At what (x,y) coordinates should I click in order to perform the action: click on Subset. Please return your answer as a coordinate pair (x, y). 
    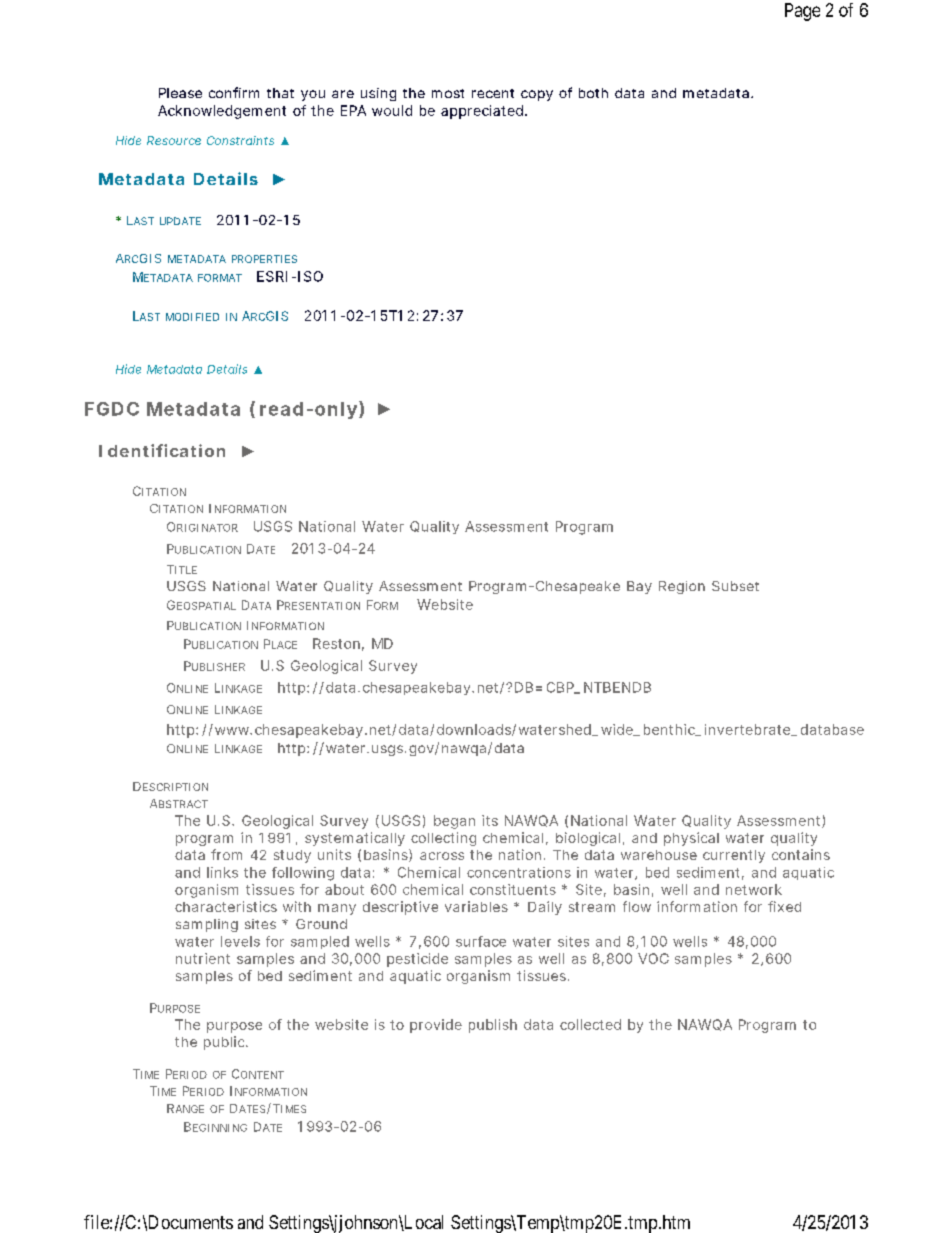
    Looking at the image, I should click on (735, 586).
